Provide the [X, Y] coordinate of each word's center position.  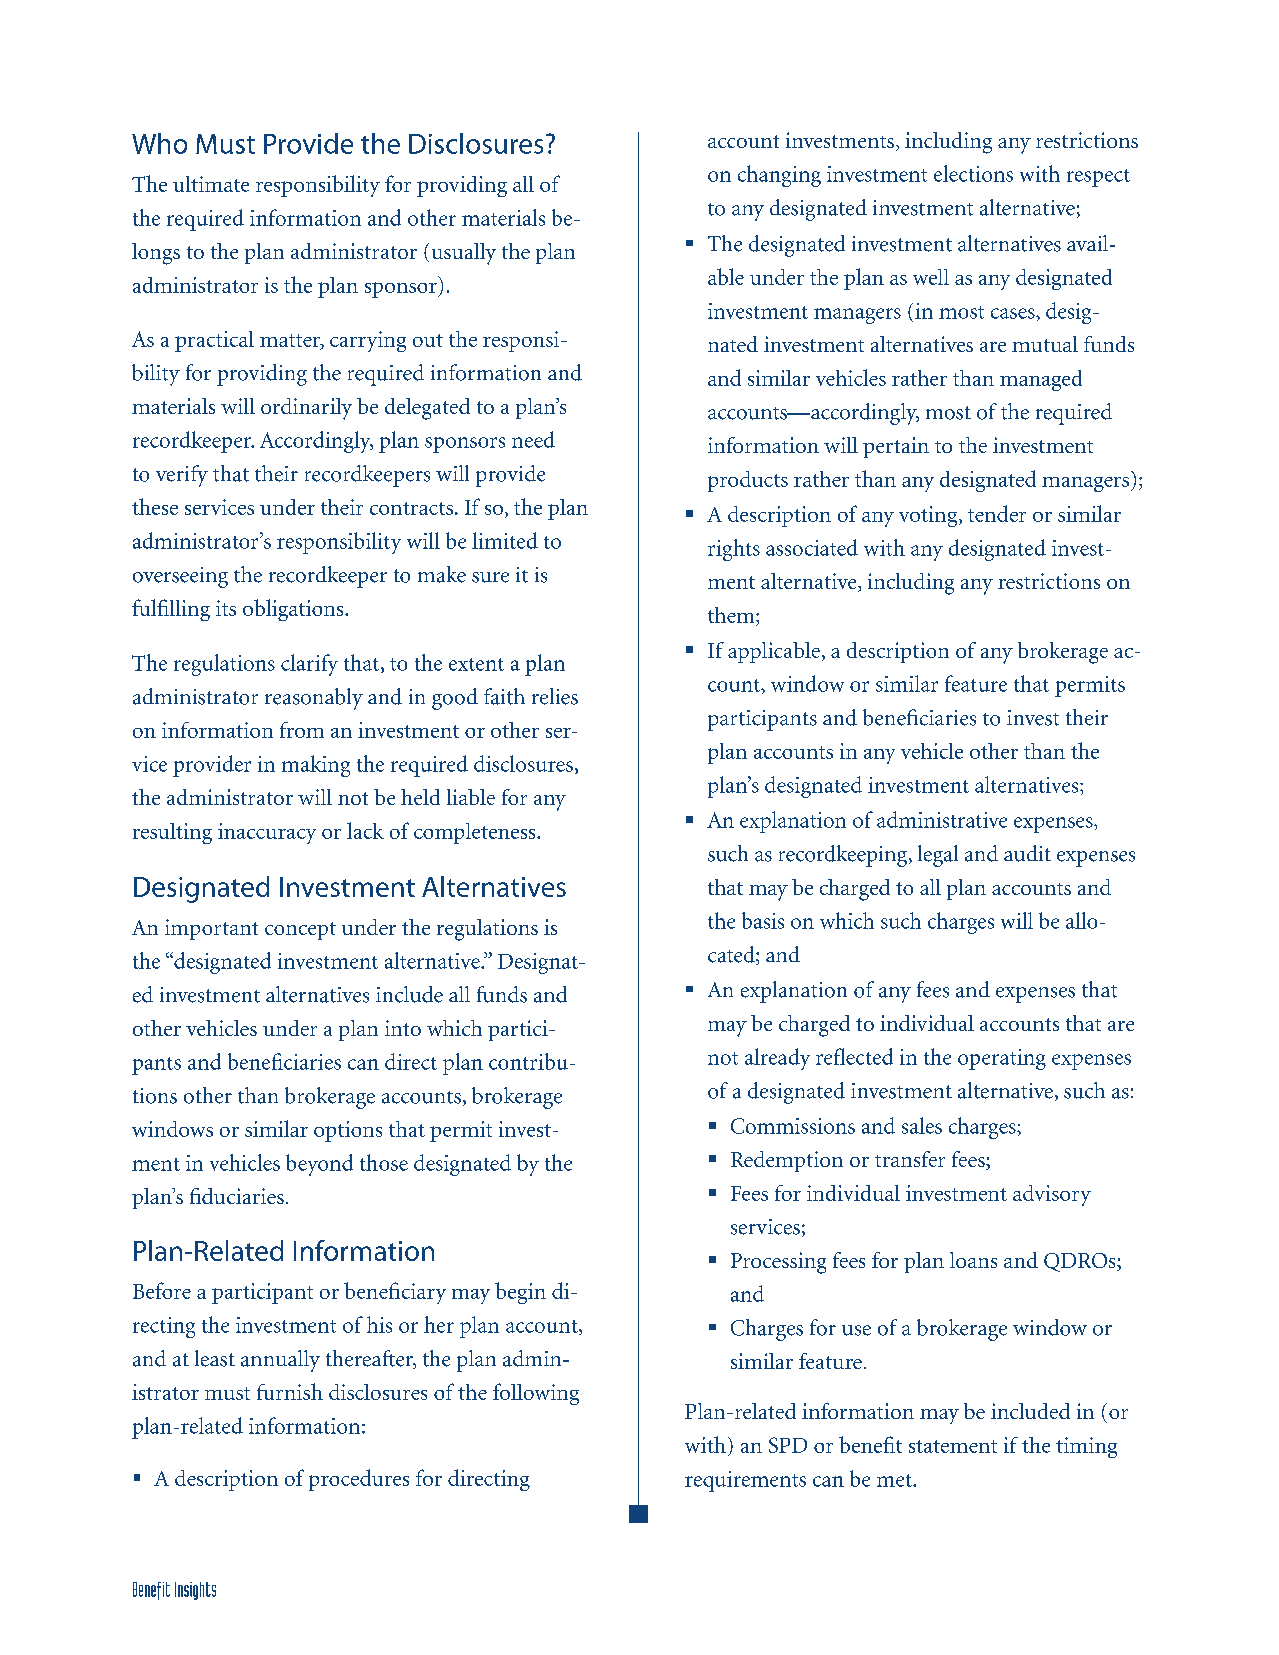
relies [555, 696]
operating [1002, 1059]
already [777, 1059]
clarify [309, 665]
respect [1098, 178]
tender [997, 513]
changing [779, 176]
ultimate [211, 184]
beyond [319, 1165]
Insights [195, 1591]
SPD [788, 1445]
